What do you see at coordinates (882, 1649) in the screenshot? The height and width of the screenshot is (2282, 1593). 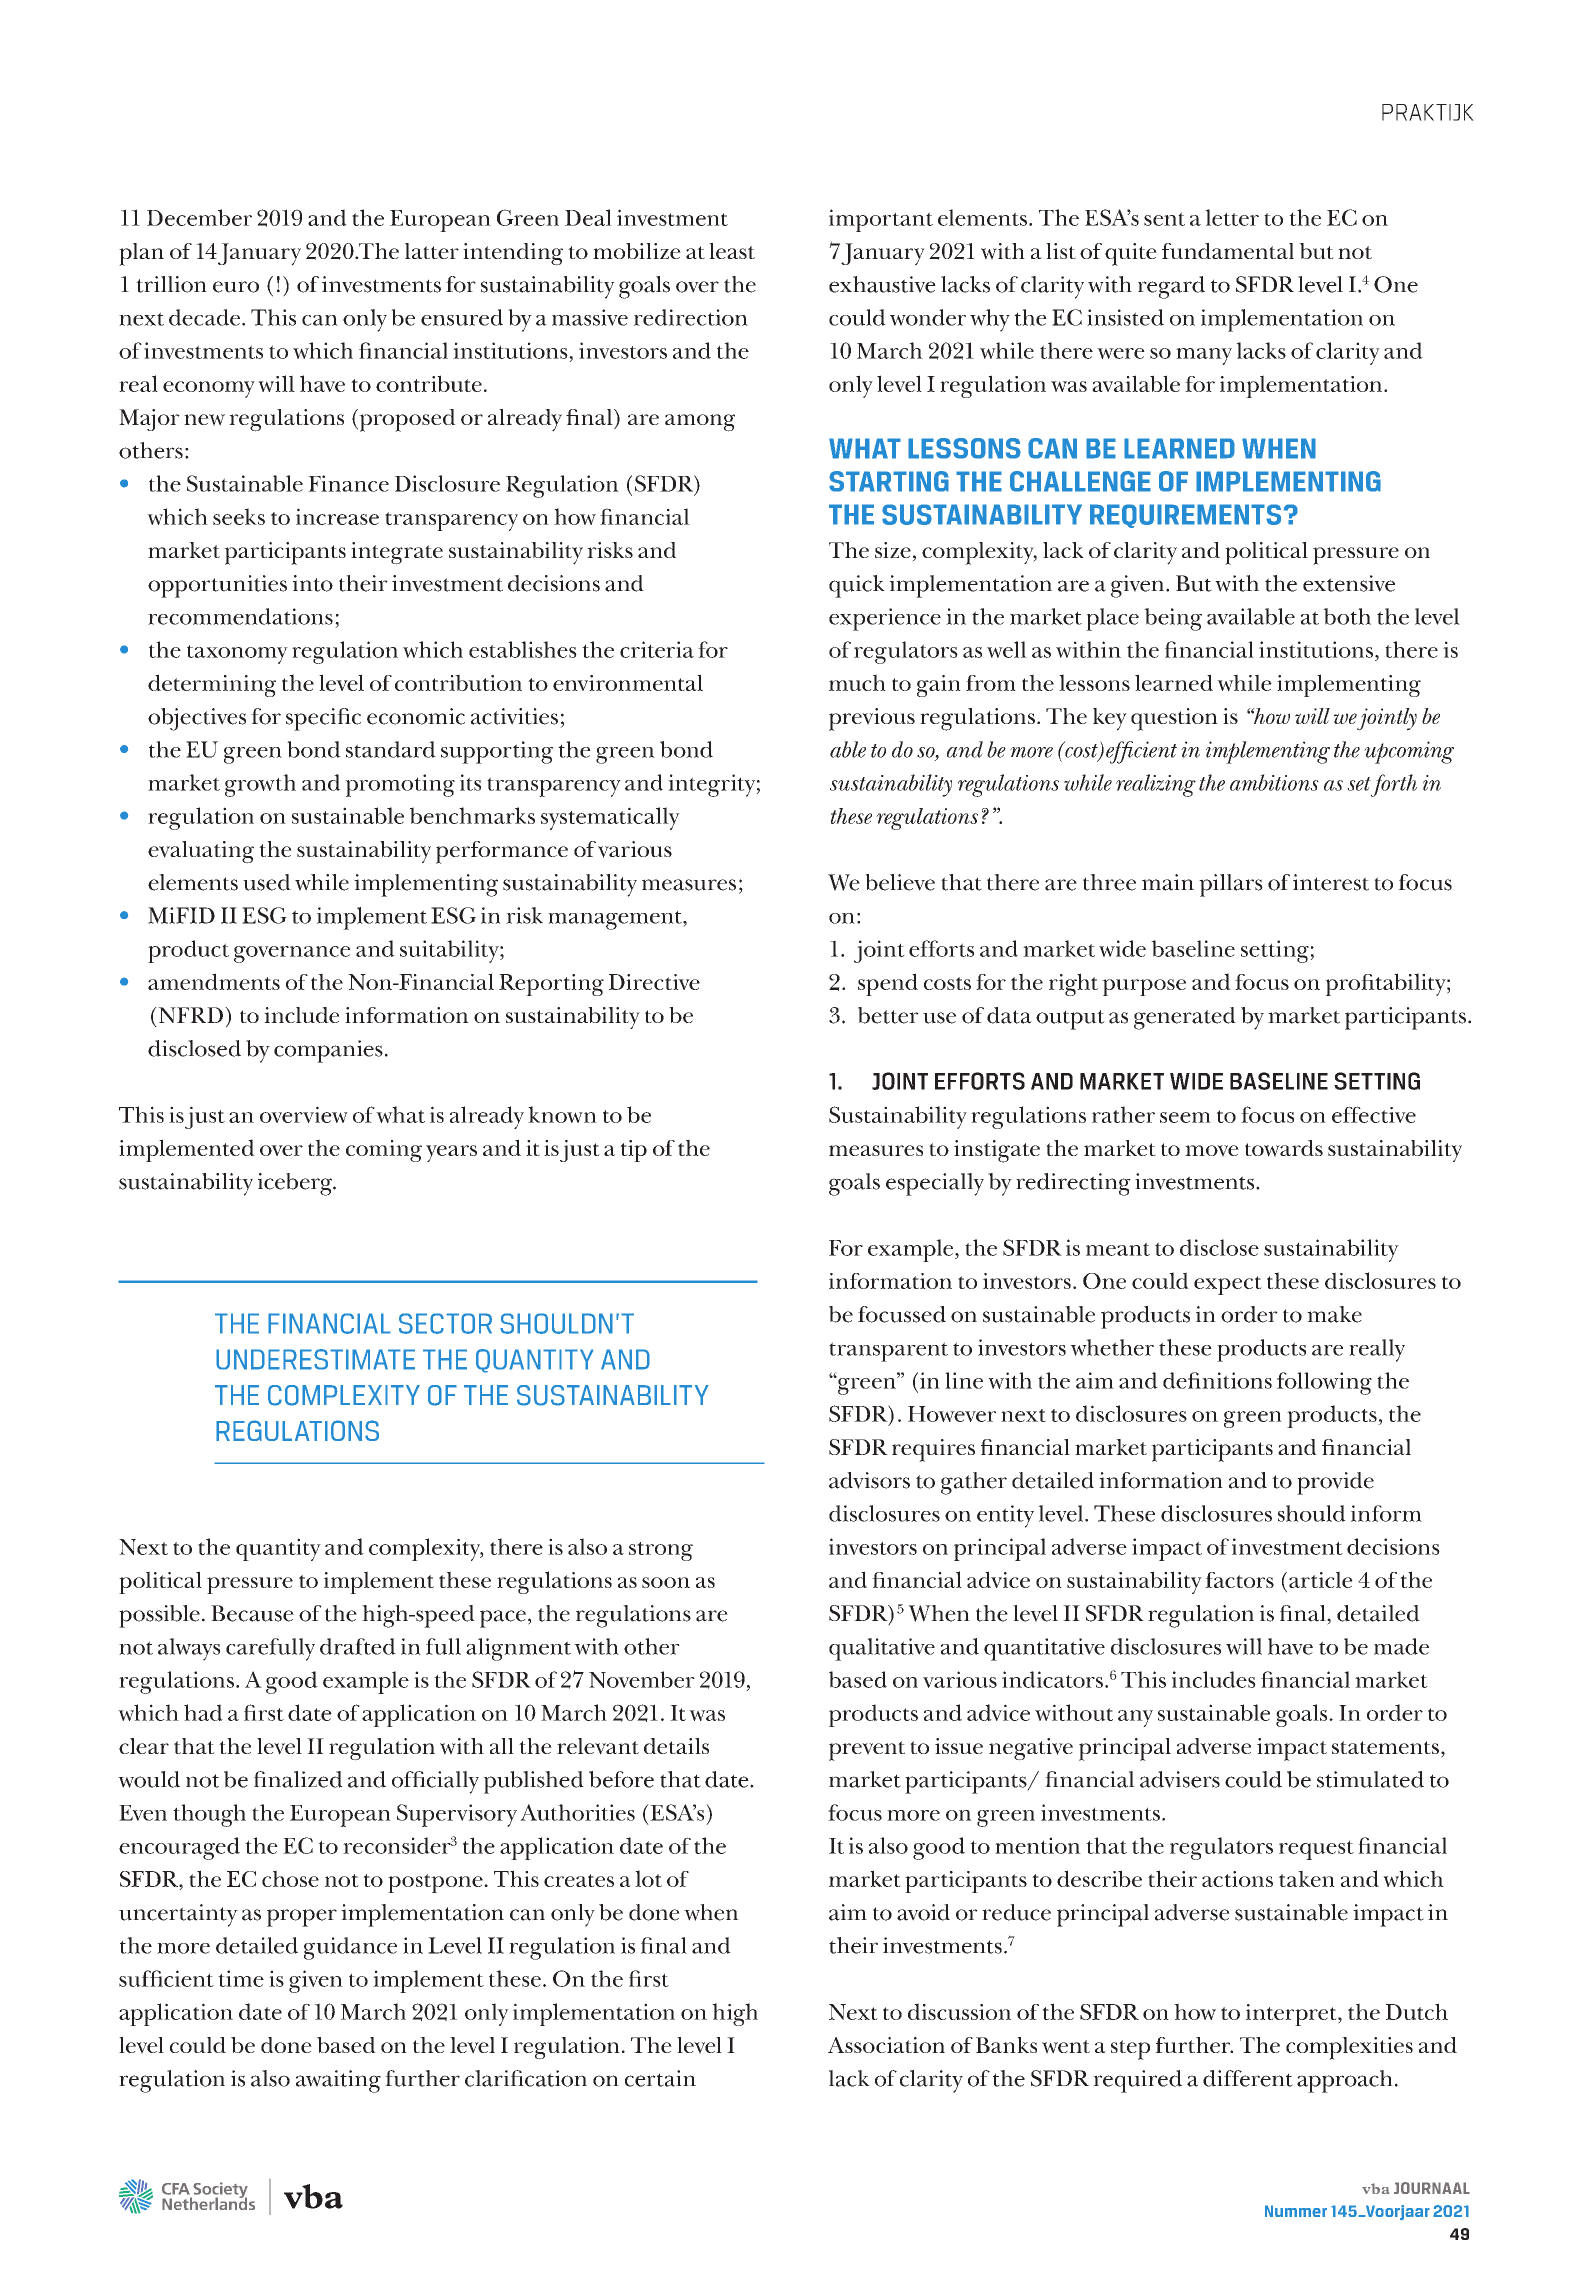 I see `qualitative` at bounding box center [882, 1649].
